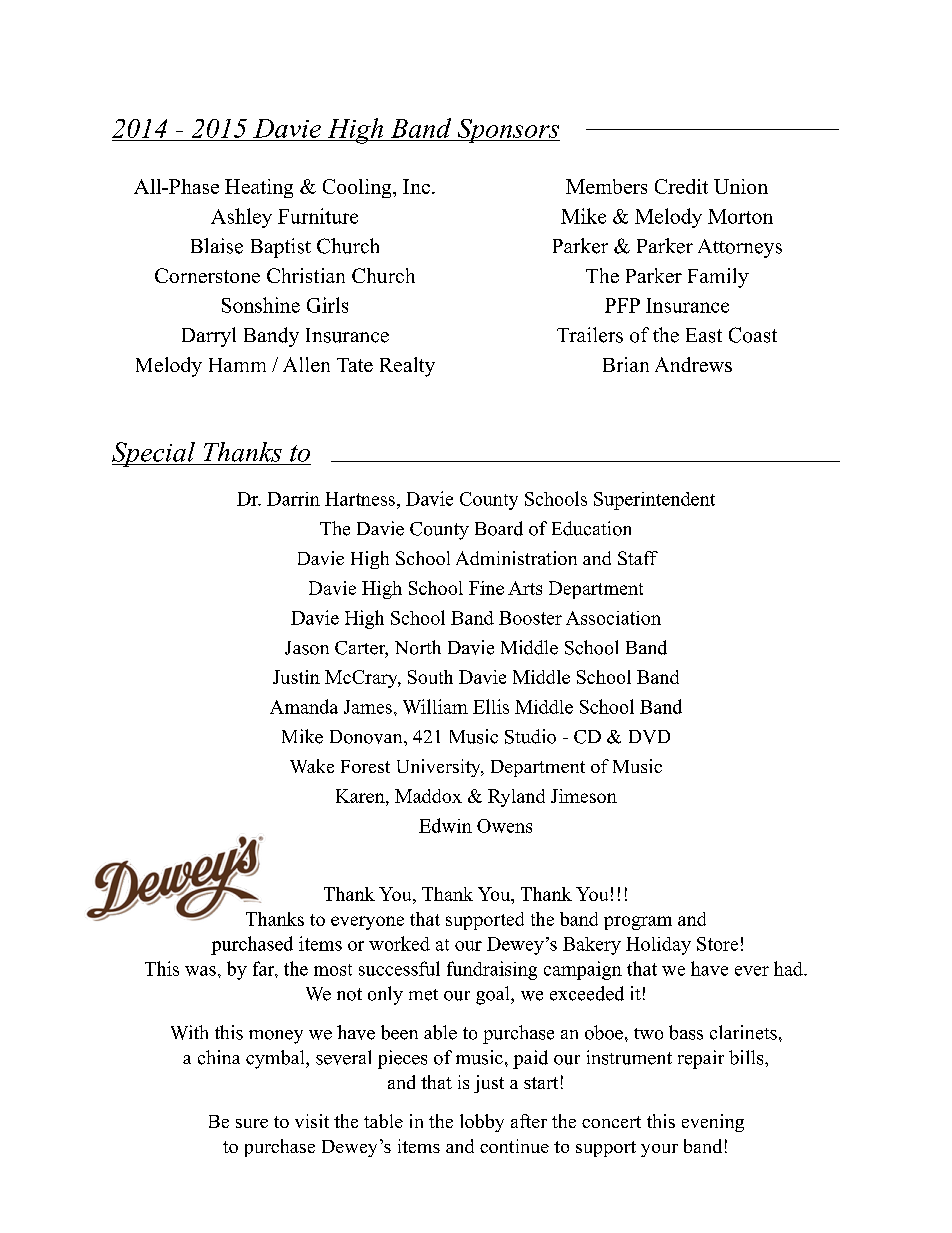  I want to click on sure, so click(252, 1123).
